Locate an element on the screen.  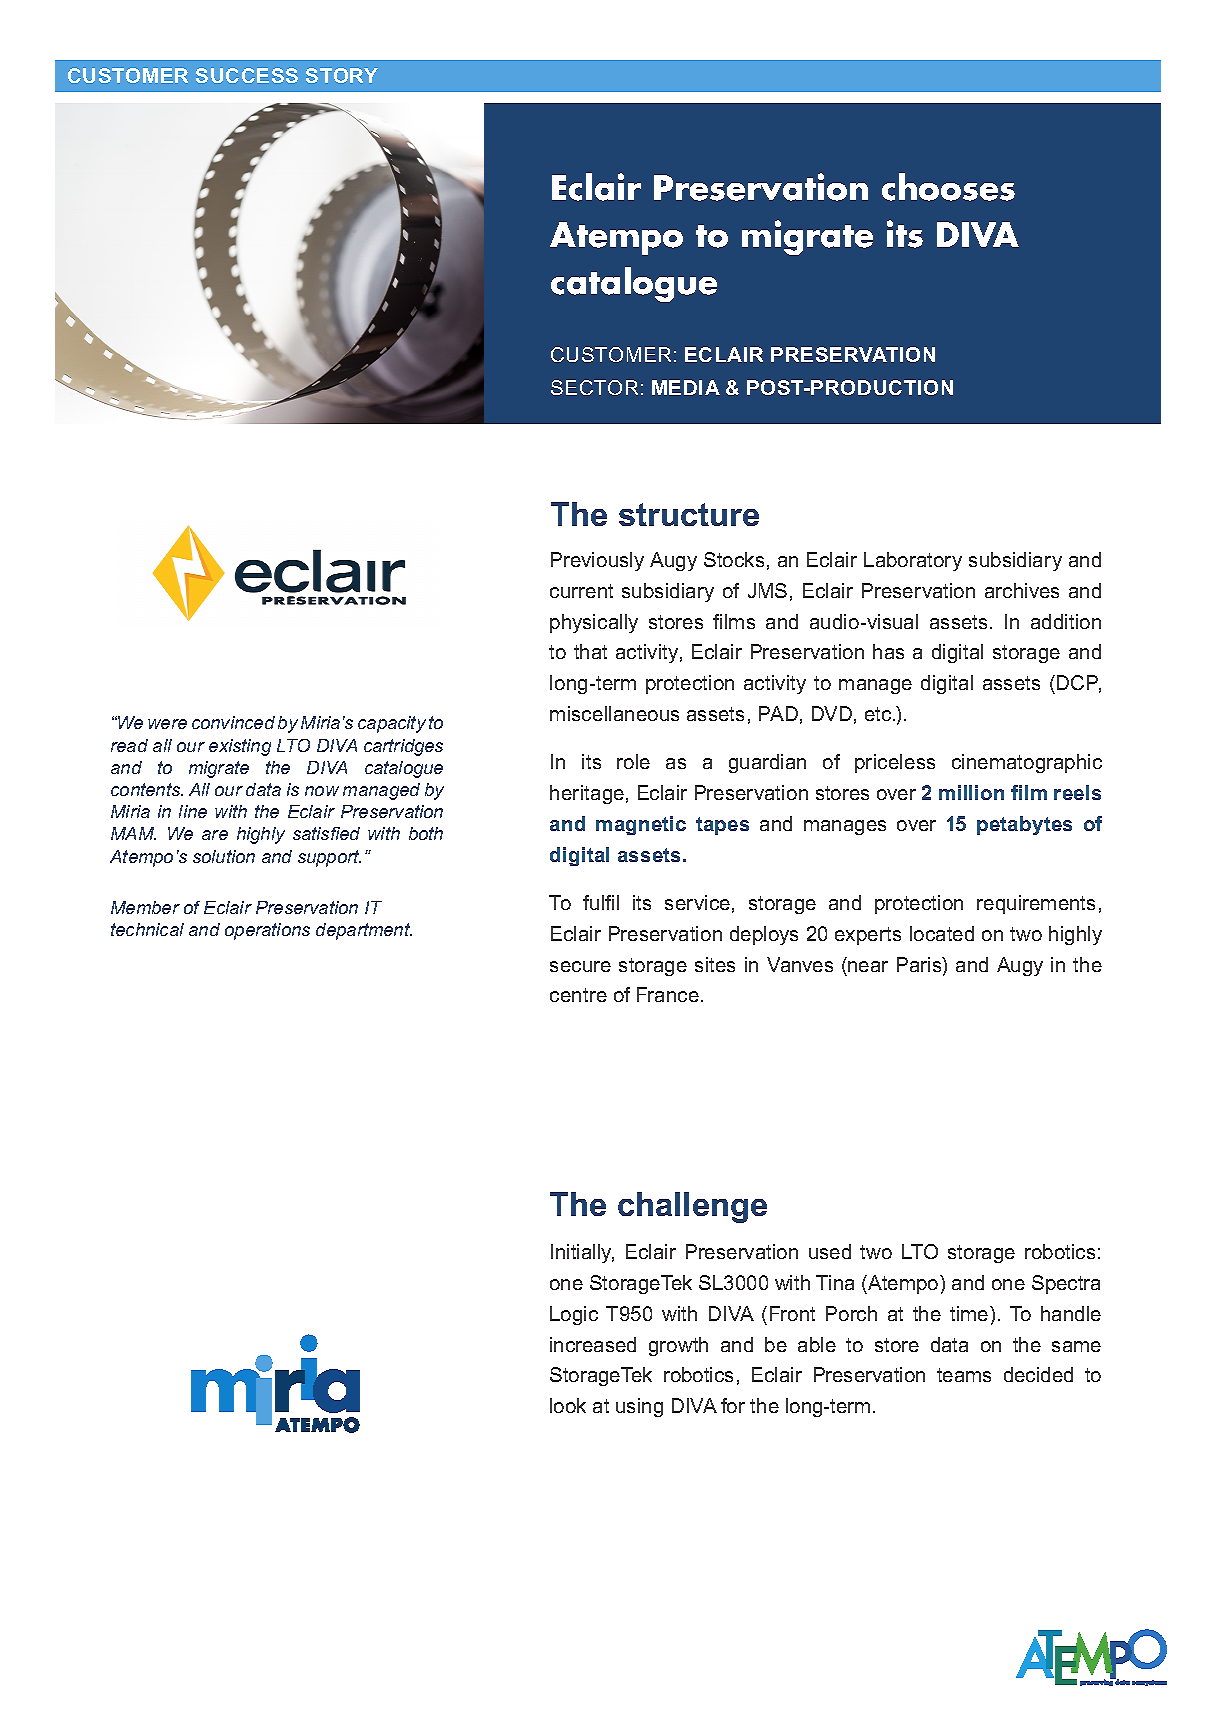
Laboratory is located at coordinates (913, 561).
